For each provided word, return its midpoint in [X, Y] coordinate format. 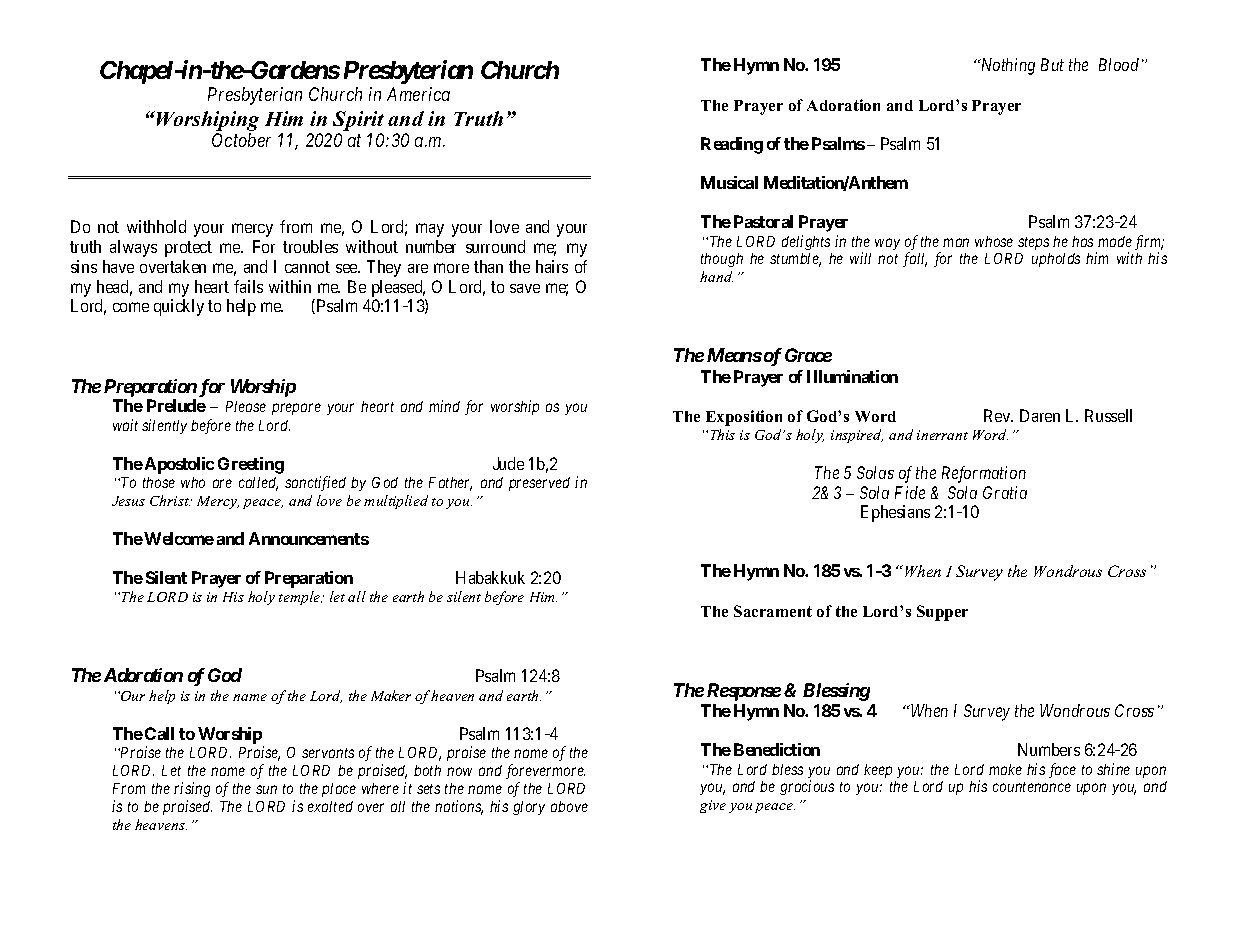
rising [192, 789]
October [241, 140]
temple [300, 598]
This [723, 434]
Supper [942, 613]
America [418, 94]
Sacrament [773, 611]
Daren [1040, 415]
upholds [1056, 260]
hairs [552, 266]
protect [188, 249]
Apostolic [179, 465]
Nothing [1006, 66]
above [569, 806]
